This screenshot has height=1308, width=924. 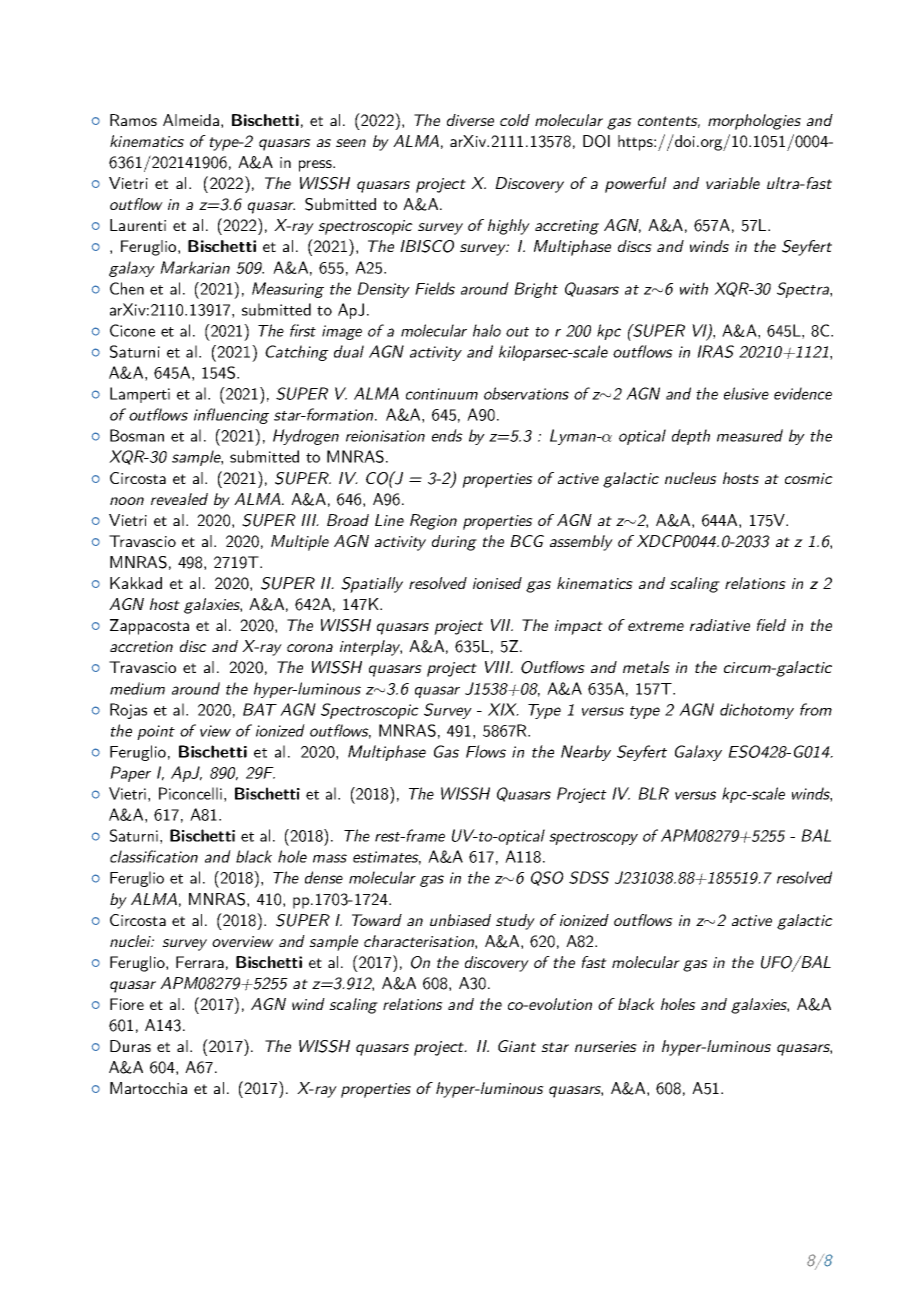 What do you see at coordinates (156, 732) in the screenshot?
I see `point` at bounding box center [156, 732].
